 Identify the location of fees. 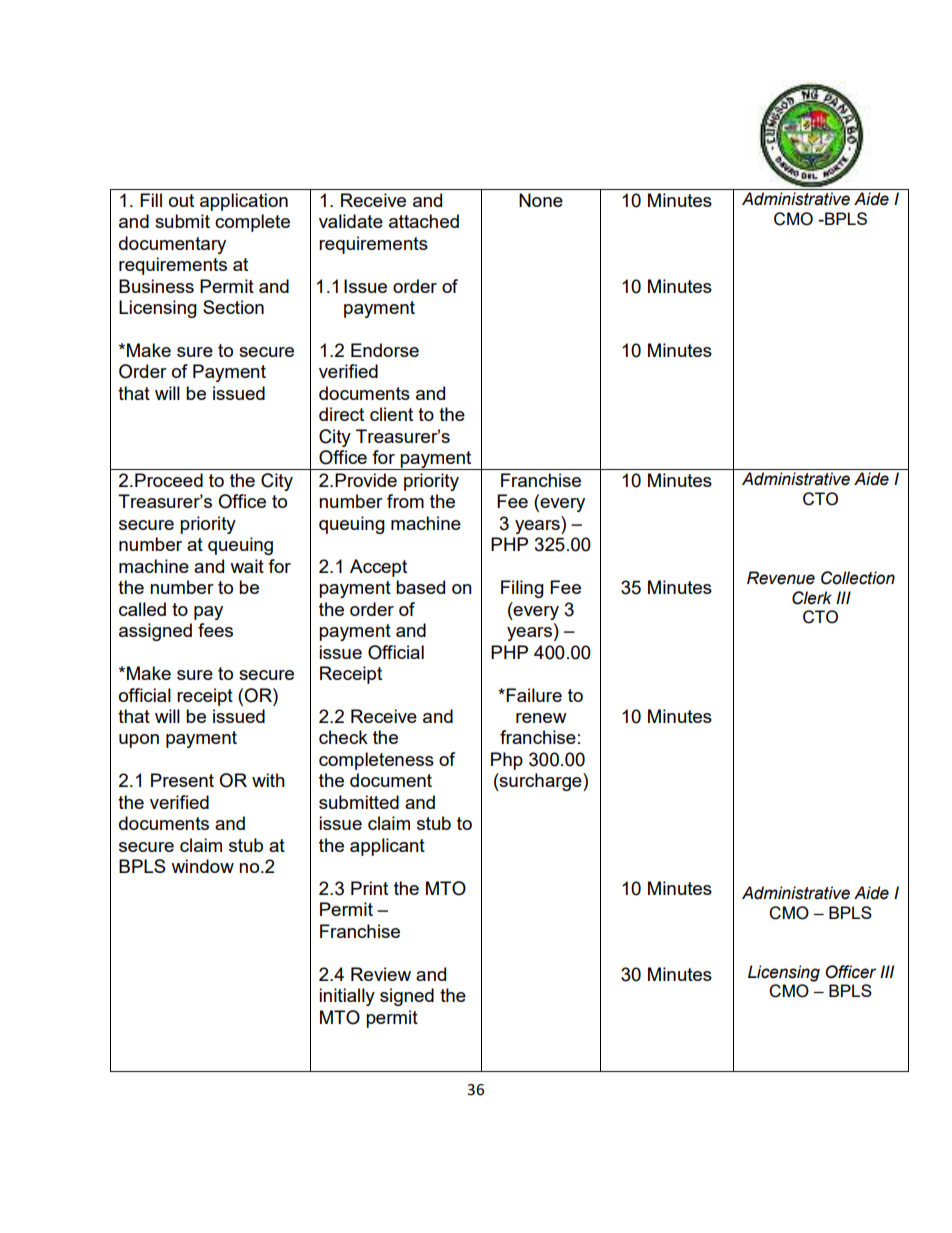
(215, 630).
